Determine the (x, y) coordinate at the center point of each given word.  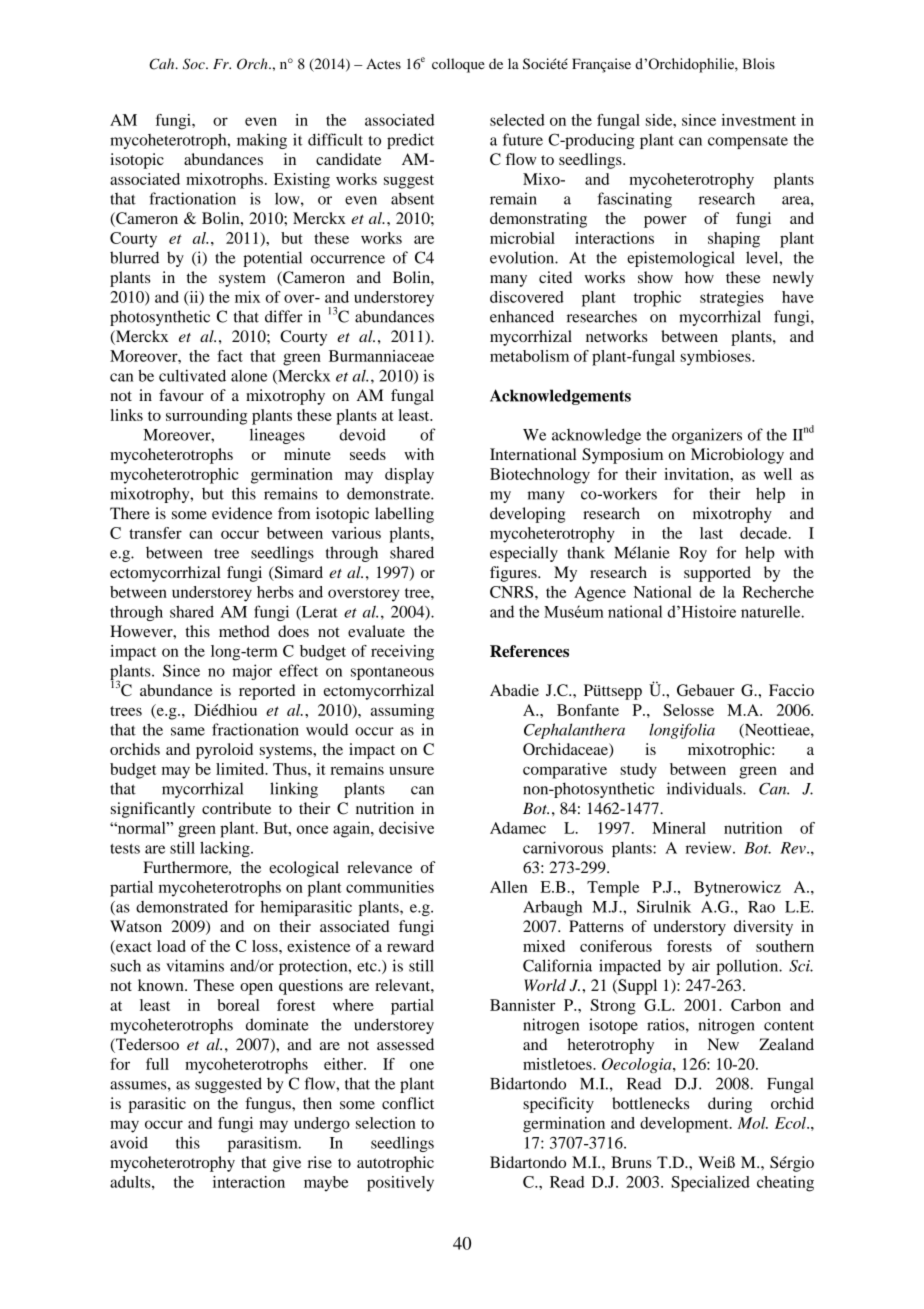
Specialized (710, 1184)
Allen (508, 887)
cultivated (192, 375)
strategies (732, 299)
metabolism (529, 356)
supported (717, 574)
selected (517, 120)
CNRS (513, 592)
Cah (163, 64)
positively (400, 1184)
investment (759, 120)
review (710, 847)
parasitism (264, 1144)
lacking (226, 849)
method (244, 631)
